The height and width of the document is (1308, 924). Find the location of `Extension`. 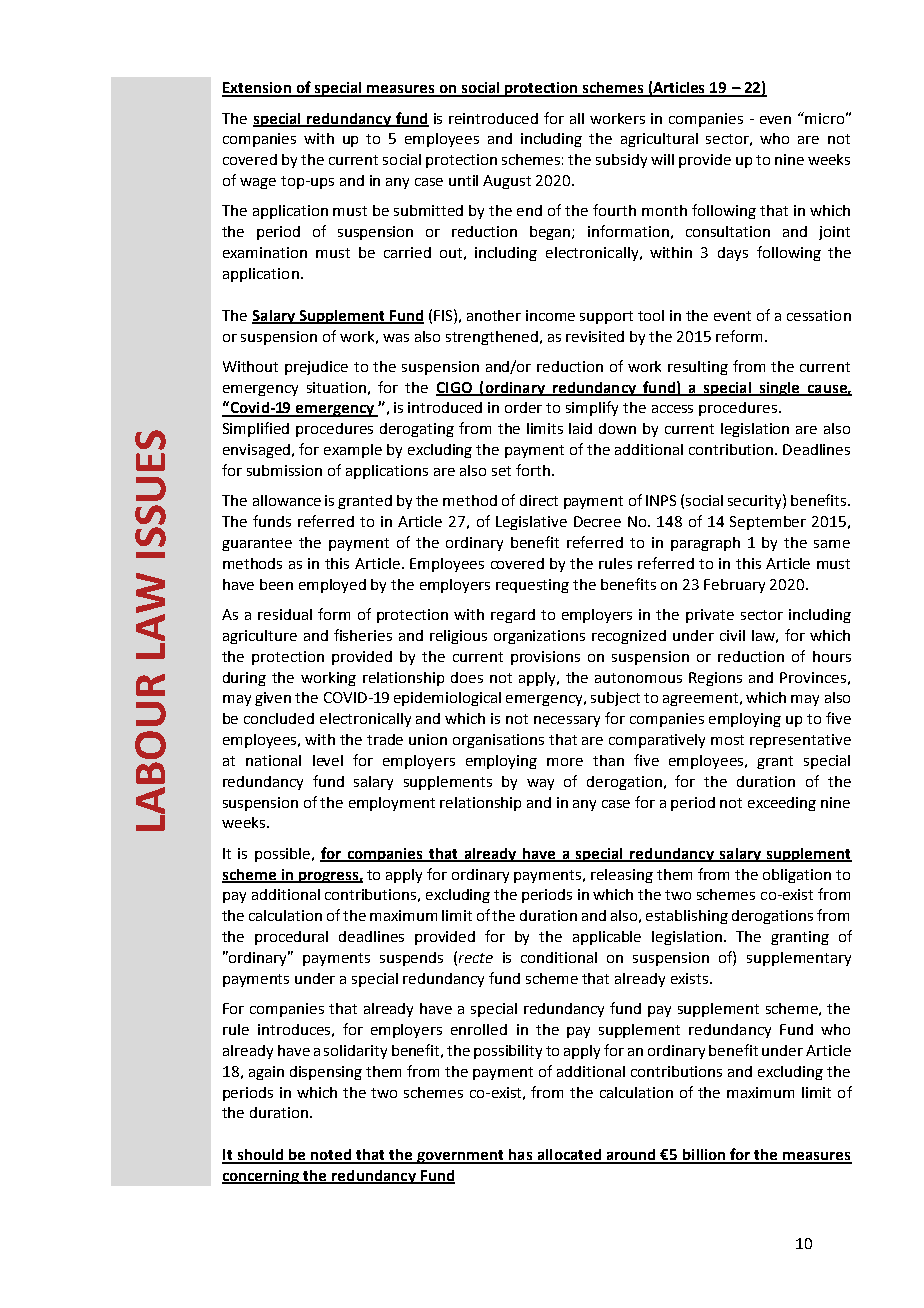

Extension is located at coordinates (257, 89).
